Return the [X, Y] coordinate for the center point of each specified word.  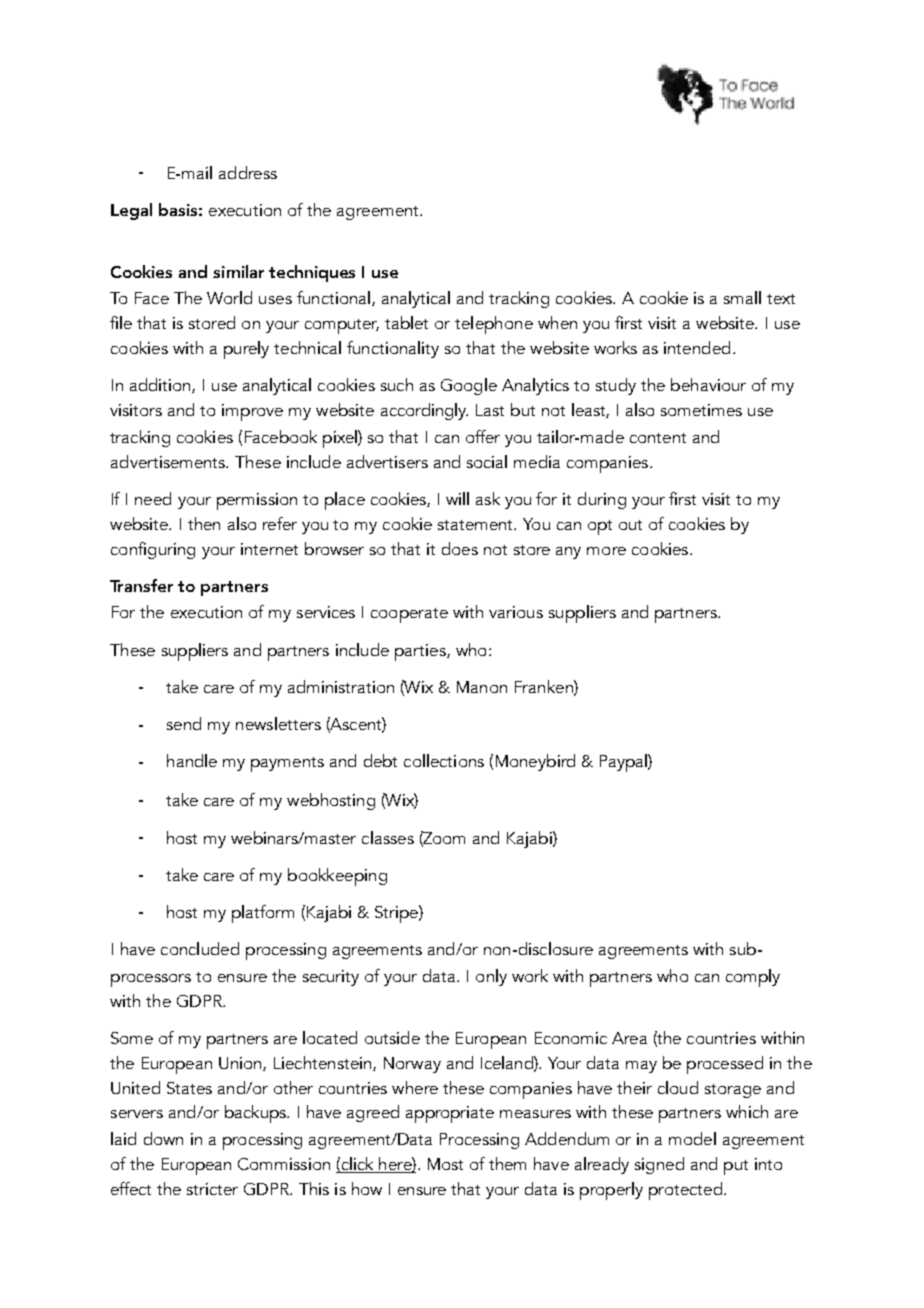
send [184, 723]
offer [483, 436]
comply [753, 978]
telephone [494, 325]
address [248, 172]
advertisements [169, 461]
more [606, 551]
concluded [200, 948]
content [658, 438]
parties [421, 652]
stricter [212, 1189]
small [742, 297]
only [491, 977]
